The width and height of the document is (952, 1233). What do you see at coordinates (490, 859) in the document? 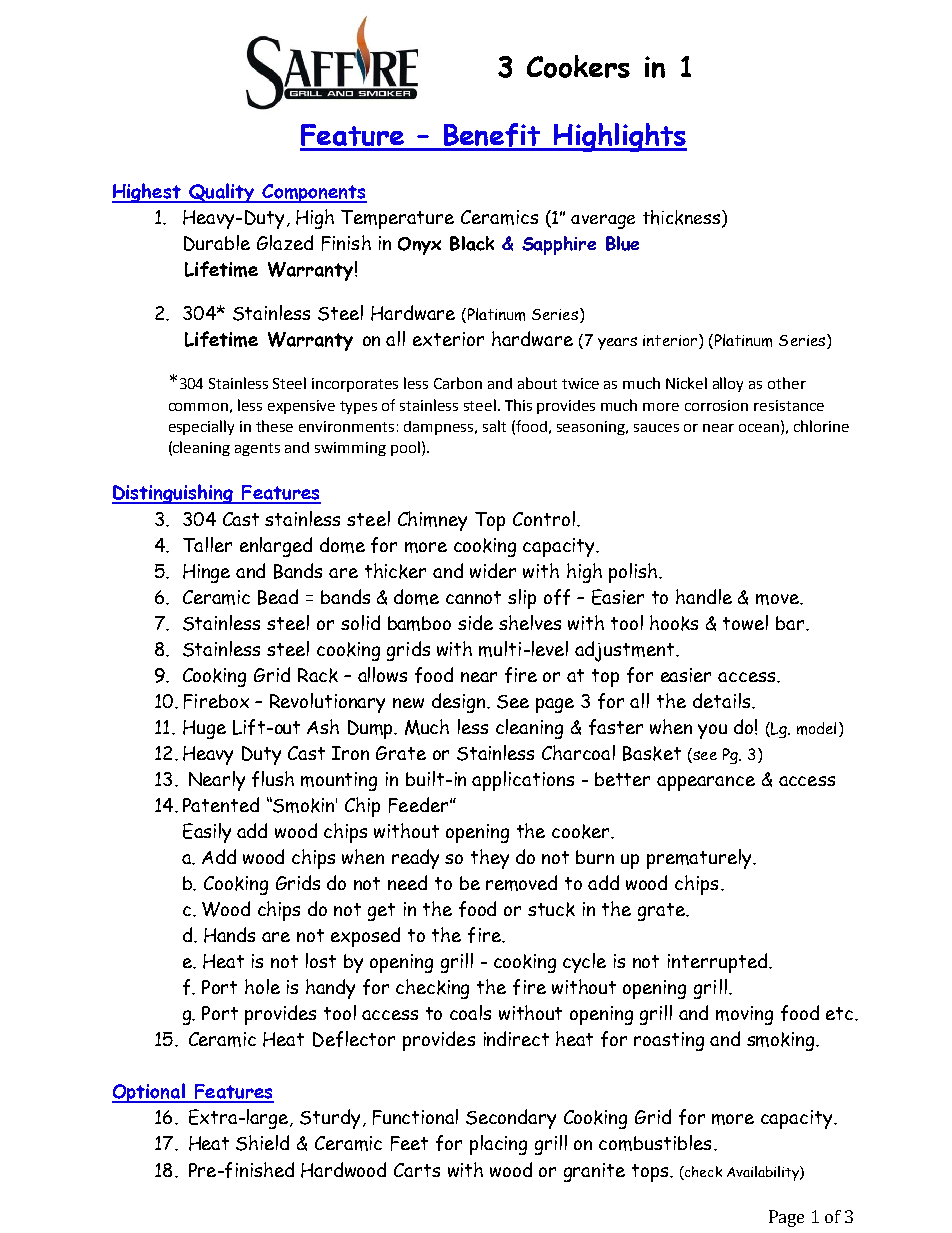
I see `they` at bounding box center [490, 859].
